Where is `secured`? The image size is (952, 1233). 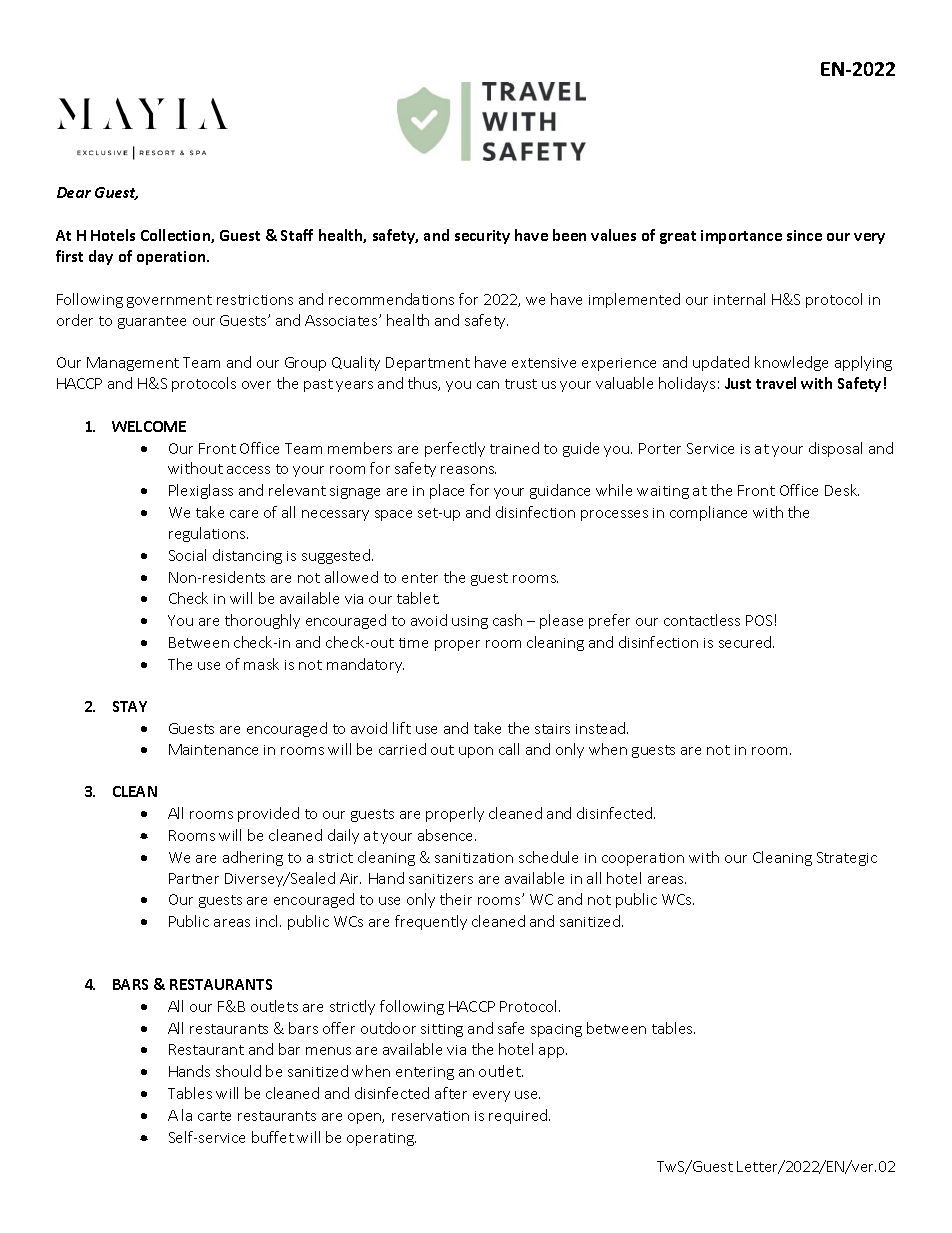 secured is located at coordinates (746, 642).
